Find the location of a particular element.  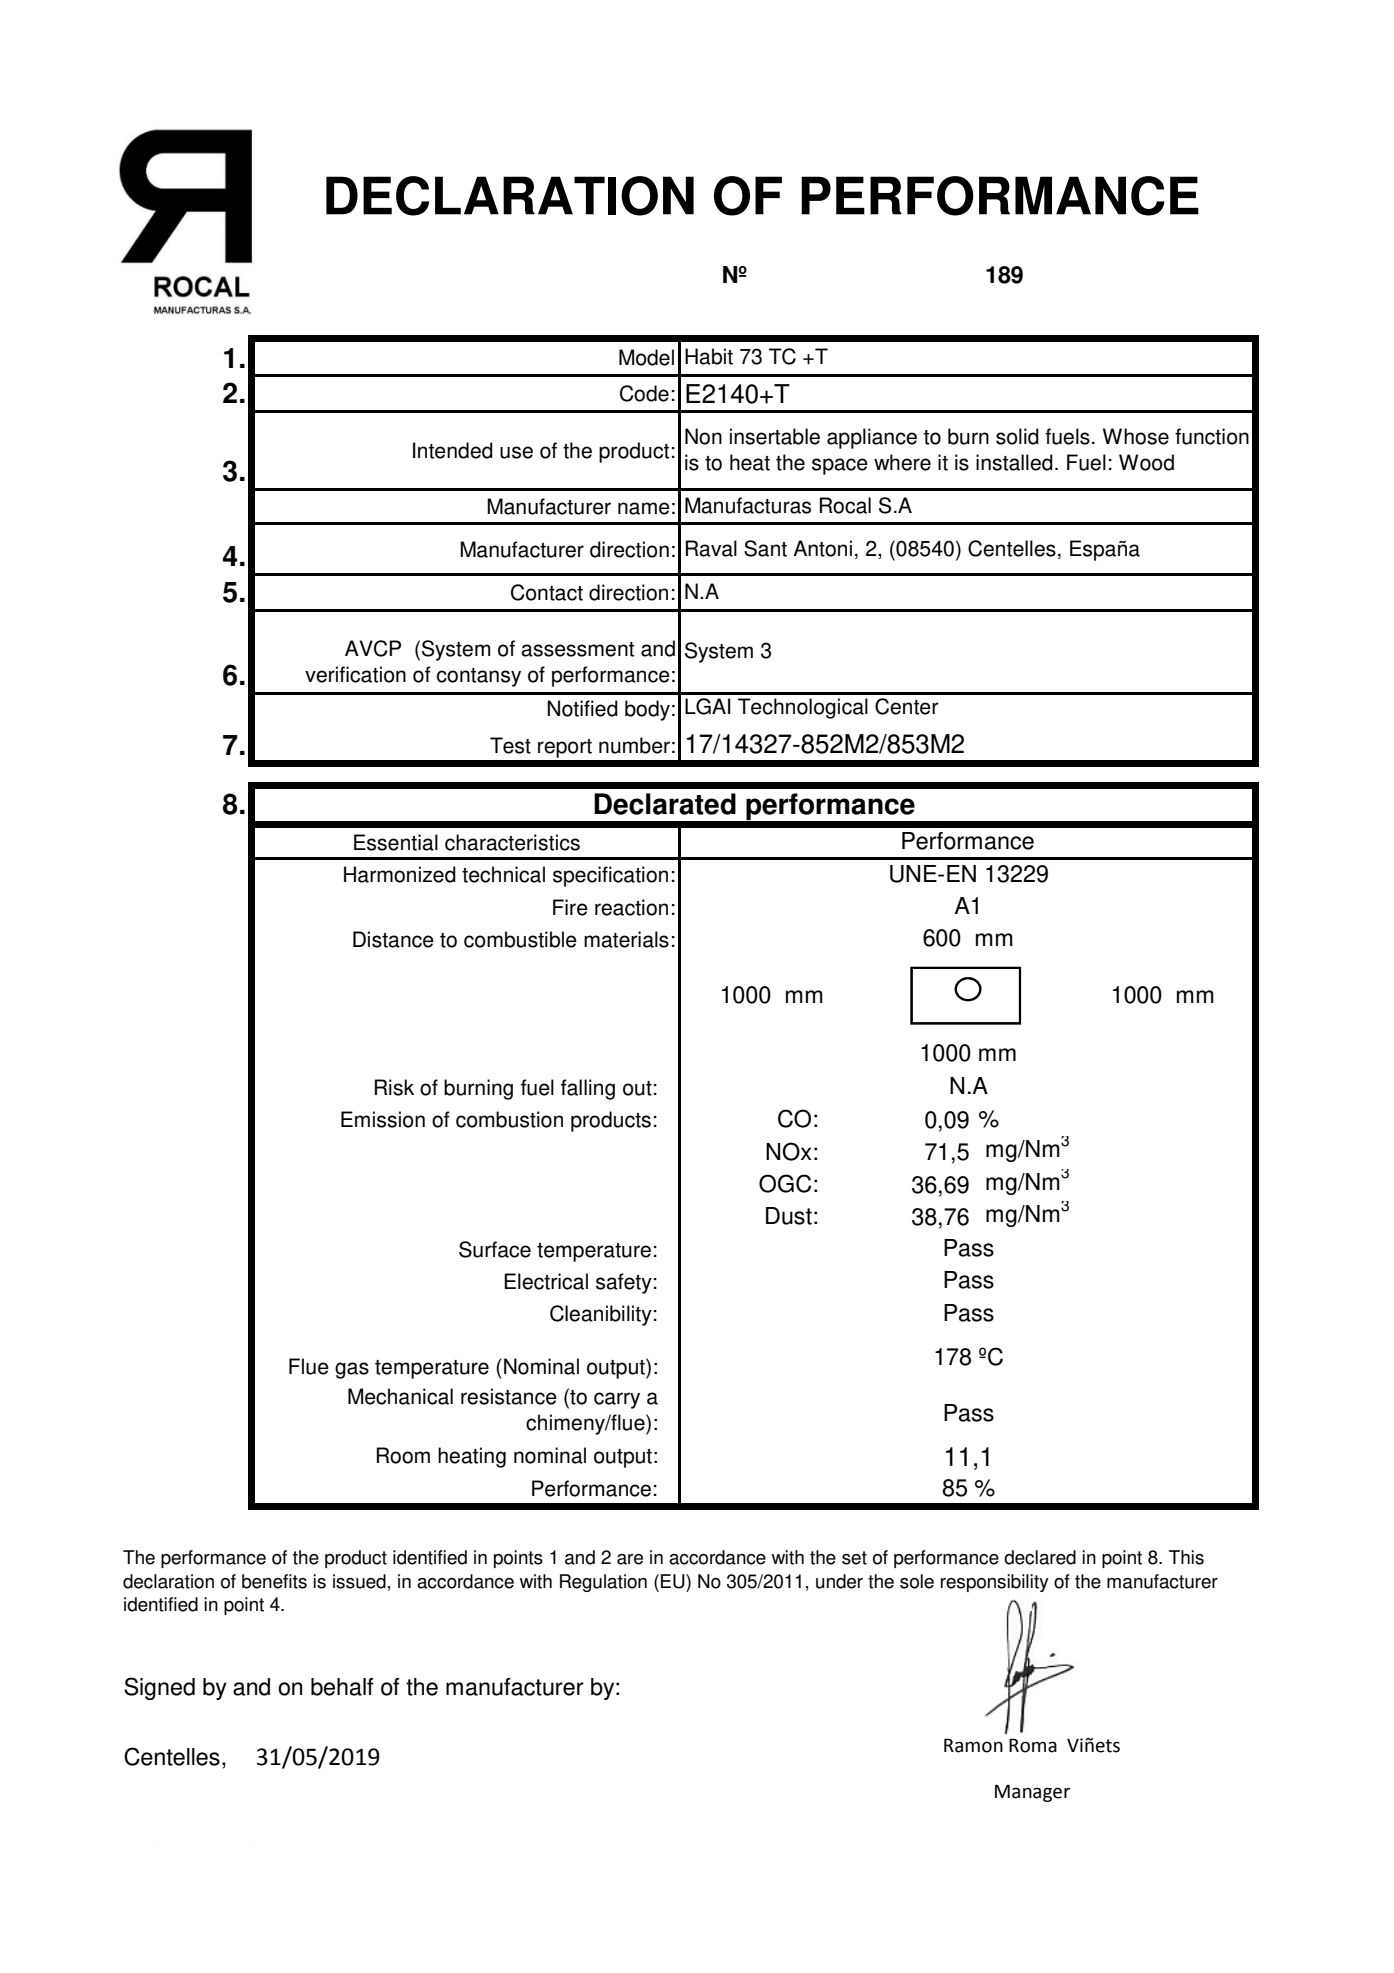

Whose is located at coordinates (1136, 436).
